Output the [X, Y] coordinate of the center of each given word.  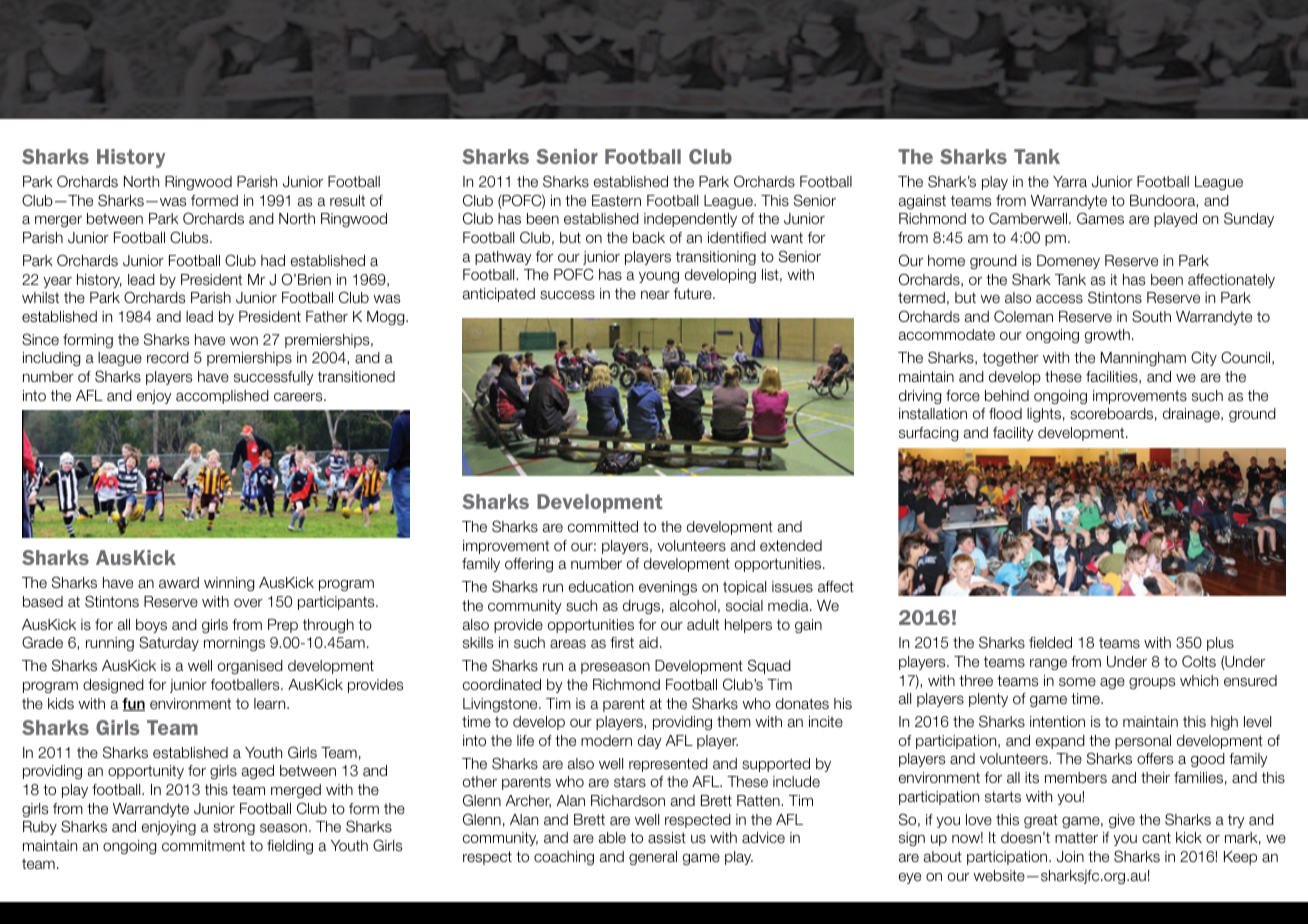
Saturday [169, 643]
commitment [203, 845]
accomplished [222, 397]
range [1048, 664]
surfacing [929, 434]
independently [690, 220]
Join [1070, 856]
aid [648, 642]
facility [1013, 434]
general [653, 858]
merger [58, 221]
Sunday [1249, 219]
